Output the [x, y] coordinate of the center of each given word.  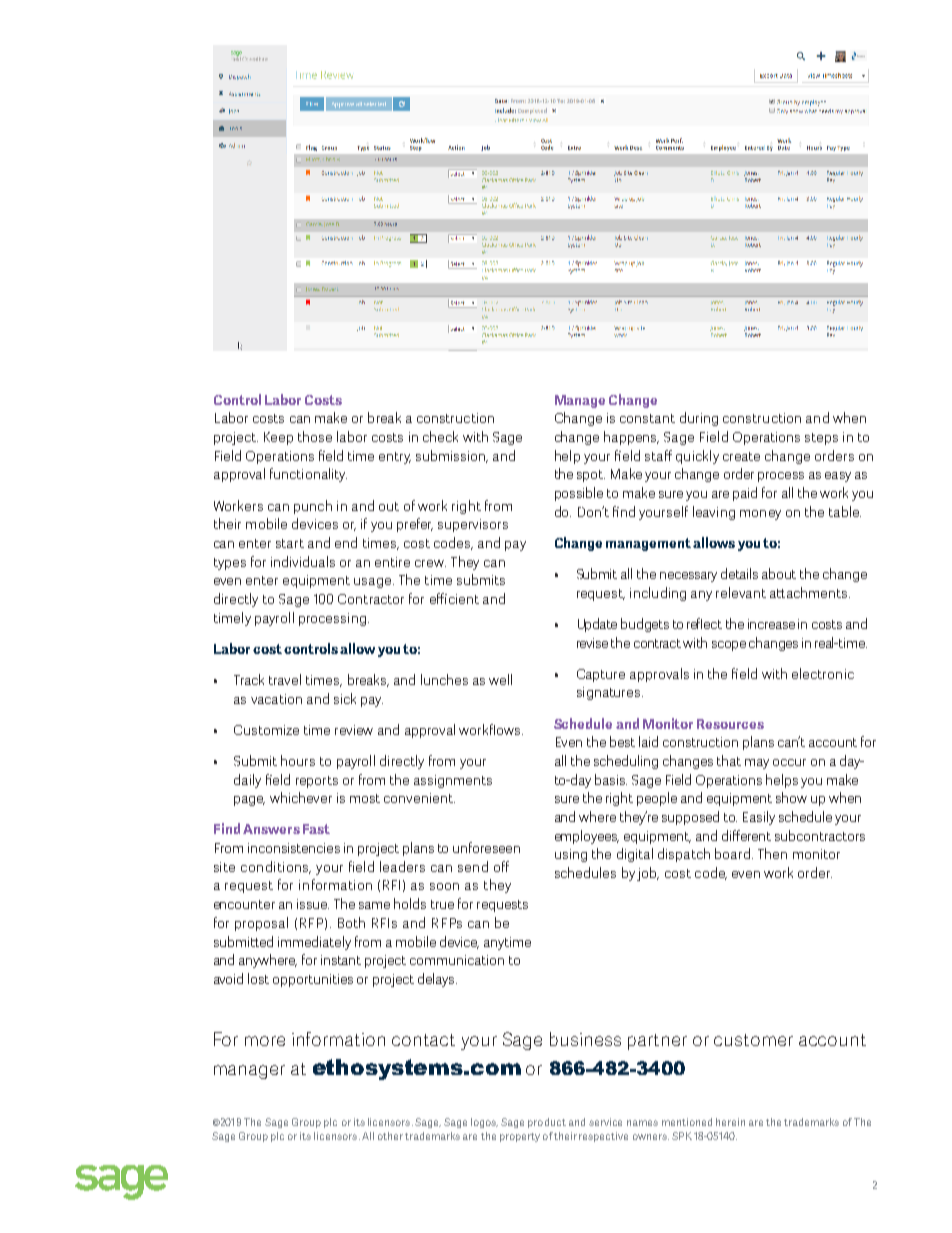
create [741, 456]
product [547, 1123]
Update [597, 625]
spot [591, 476]
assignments [453, 781]
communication [457, 960]
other [390, 1136]
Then [772, 853]
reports [317, 782]
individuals [303, 561]
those [315, 436]
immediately [314, 943]
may [757, 764]
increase [771, 624]
